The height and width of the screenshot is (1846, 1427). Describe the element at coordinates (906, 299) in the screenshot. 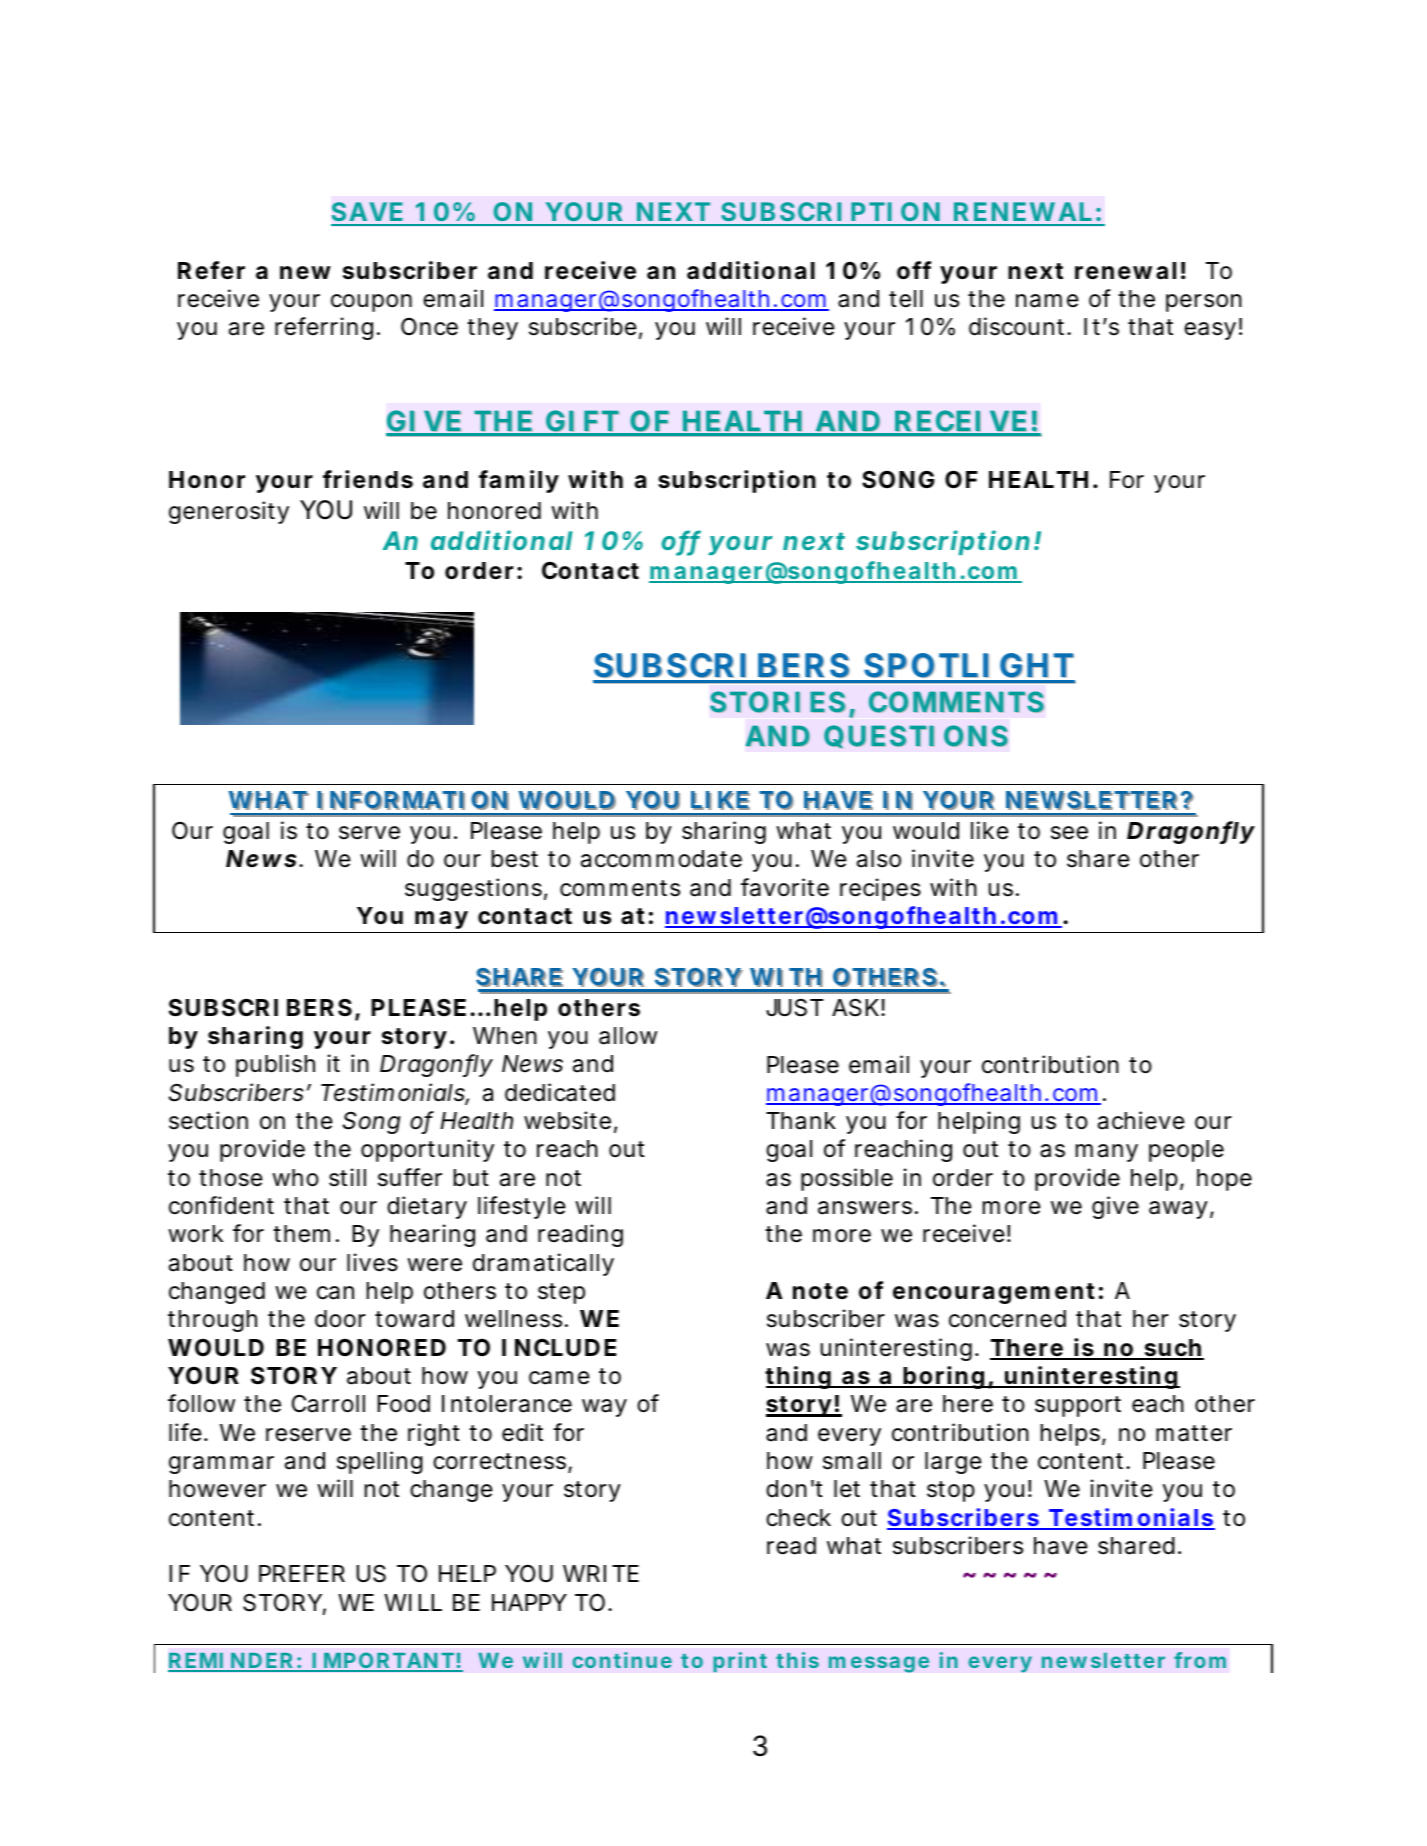

I see `tell` at that location.
